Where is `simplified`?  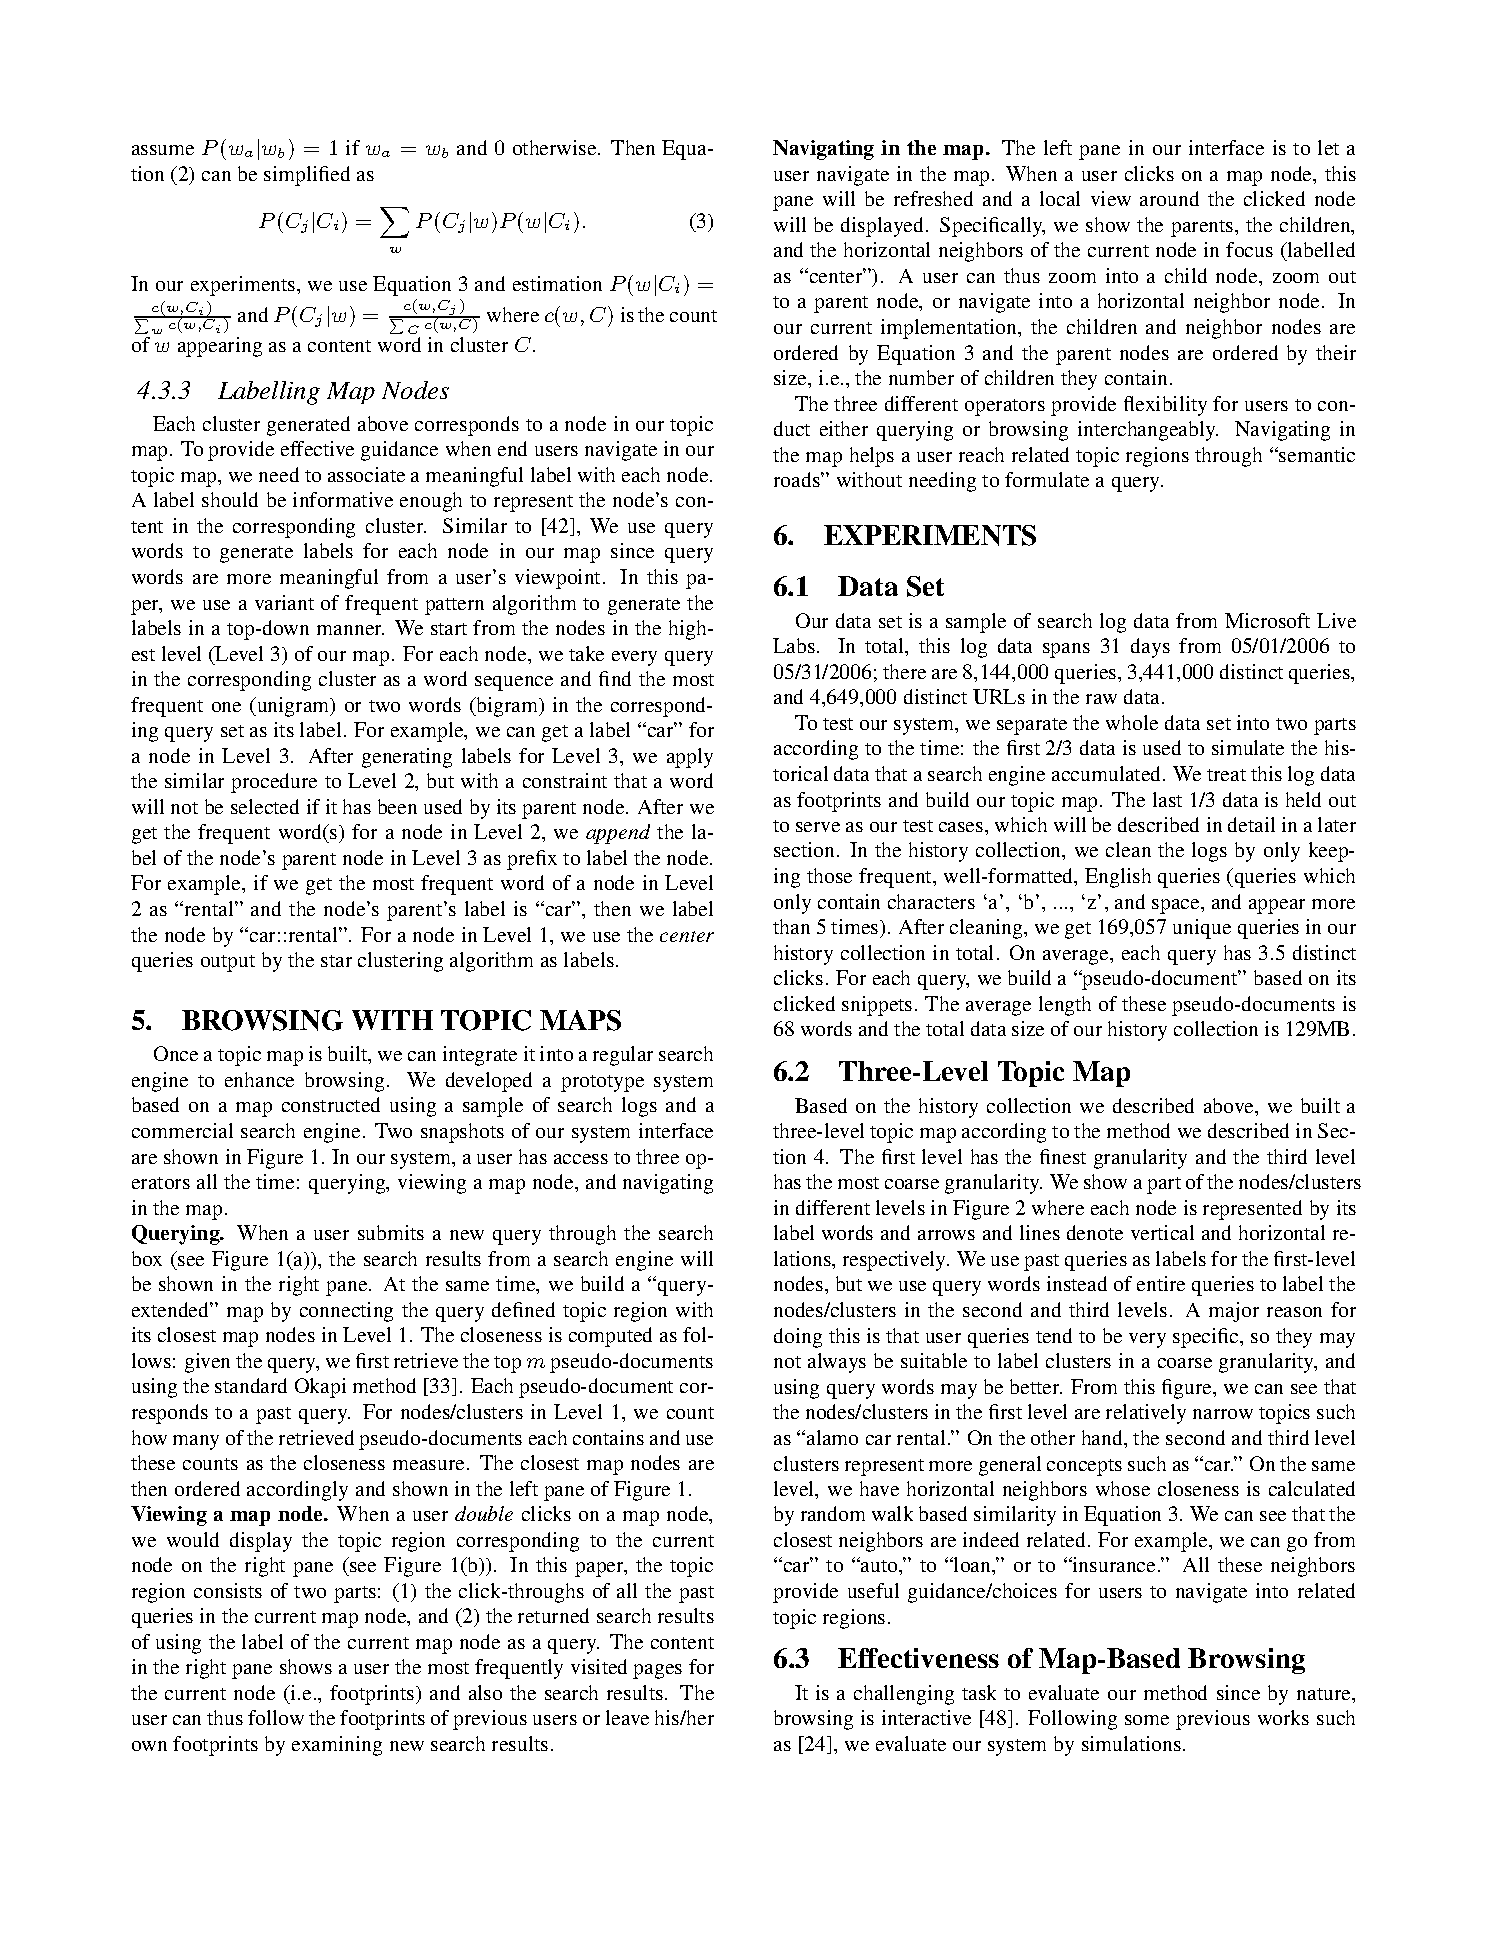 simplified is located at coordinates (307, 176).
